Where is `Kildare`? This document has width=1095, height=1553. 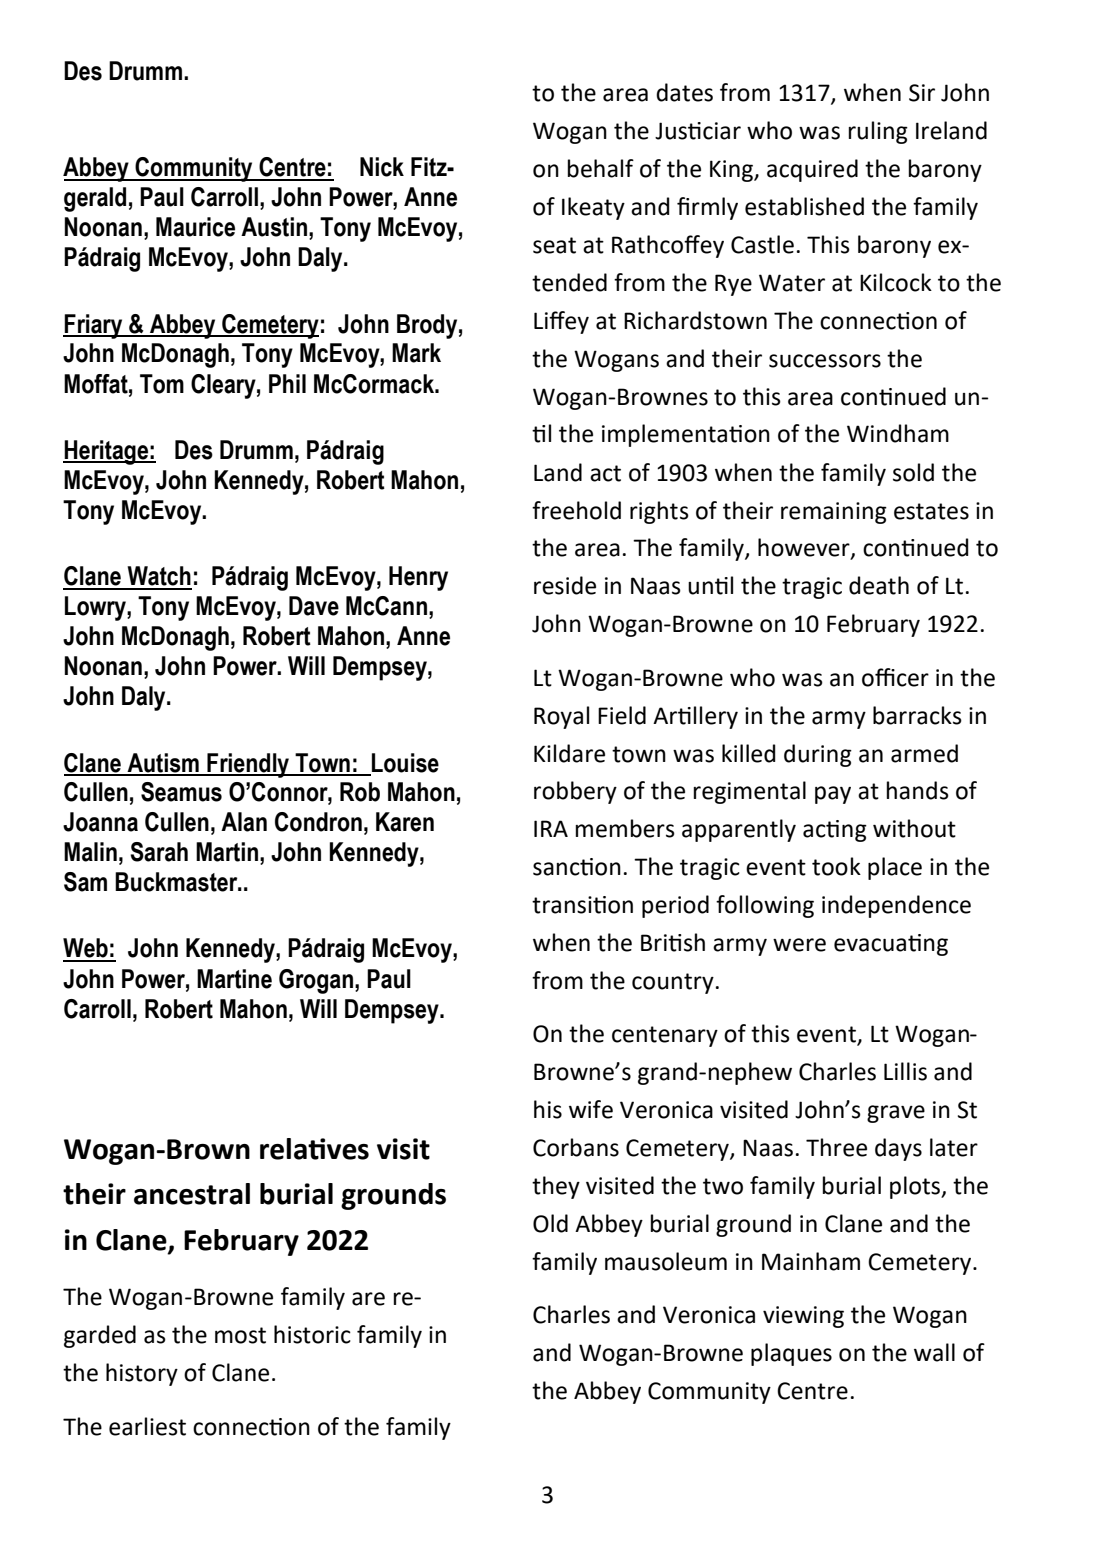
Kildare is located at coordinates (569, 753).
